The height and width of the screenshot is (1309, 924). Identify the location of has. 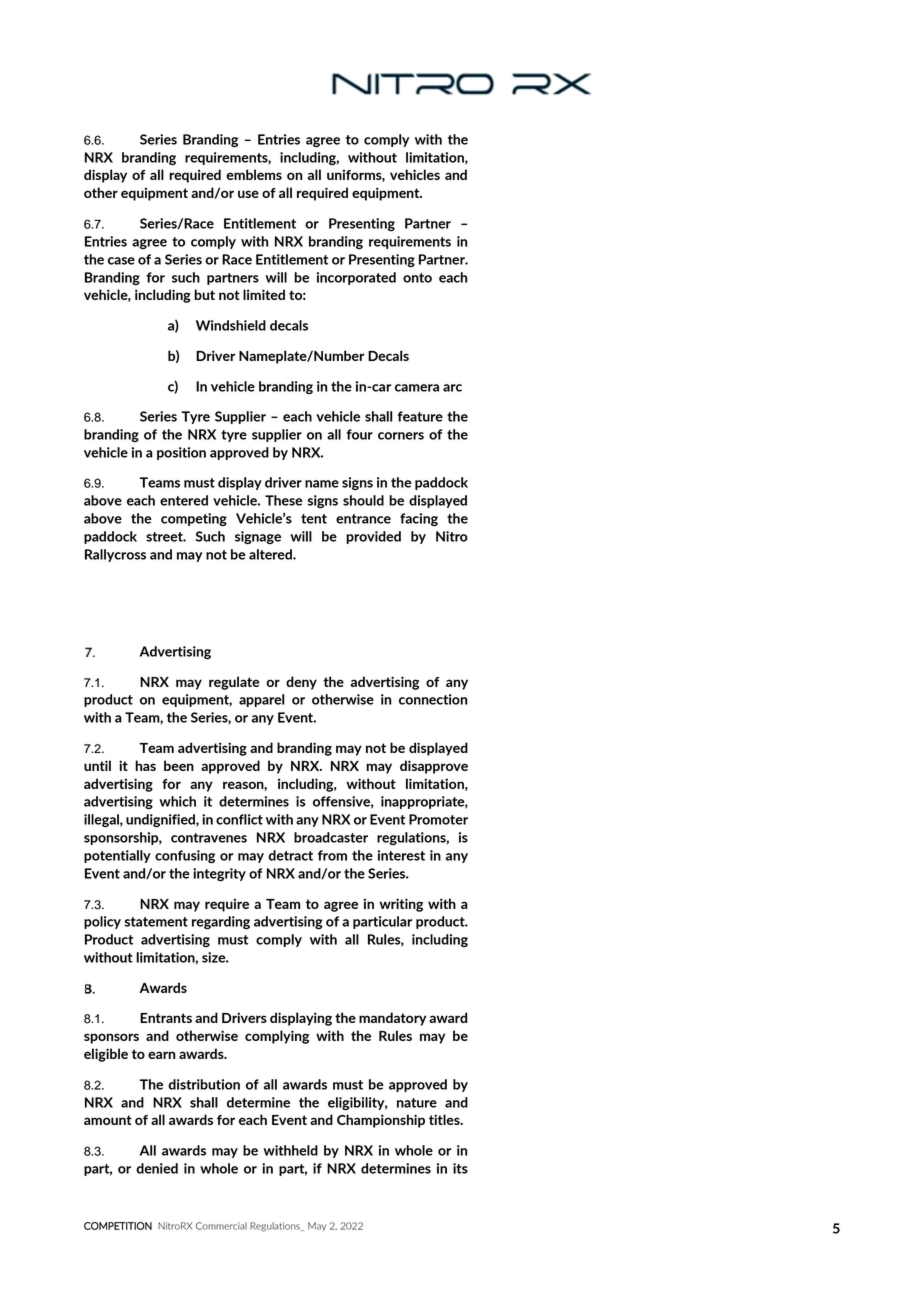
(145, 765).
